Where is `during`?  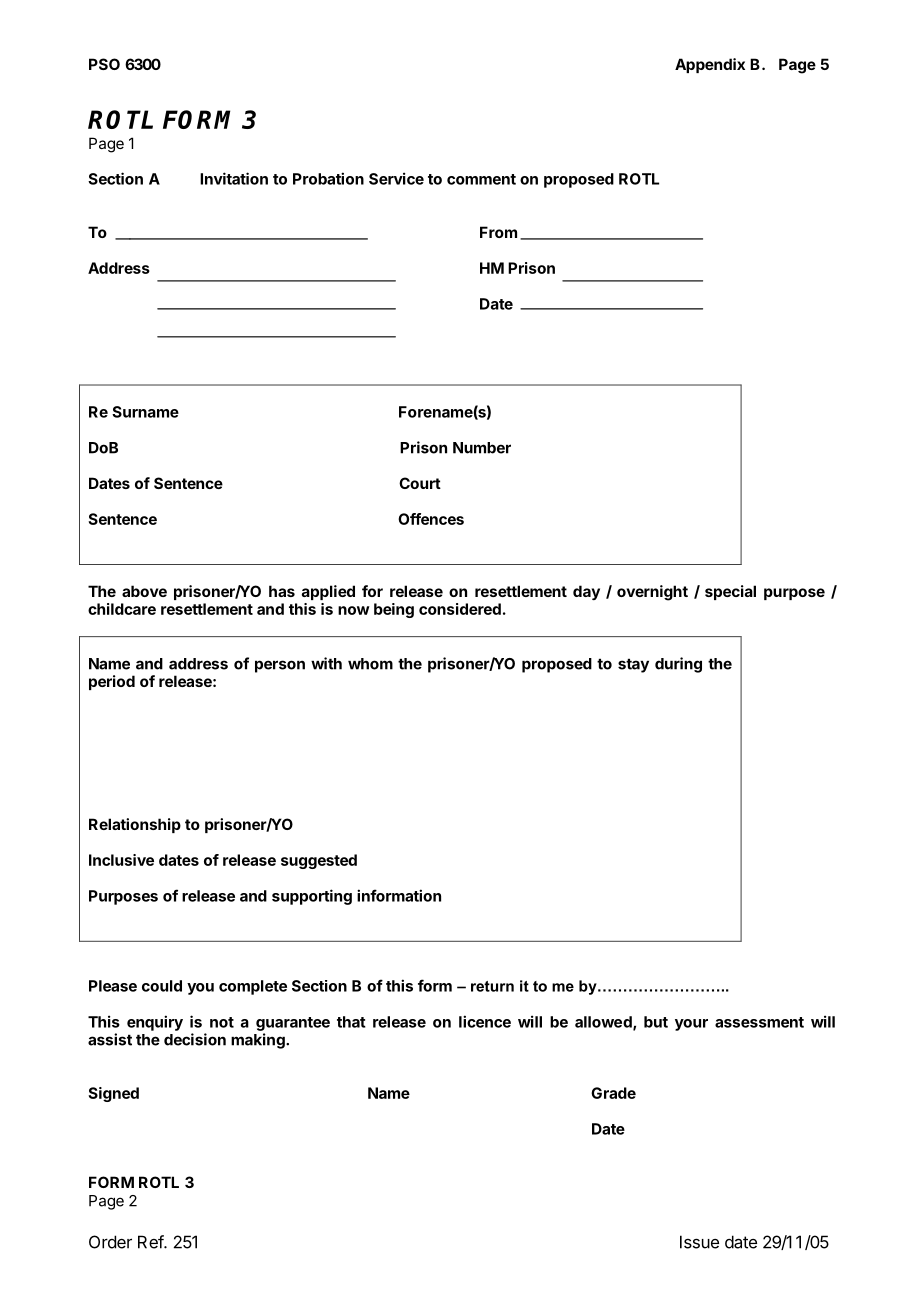 during is located at coordinates (678, 665).
